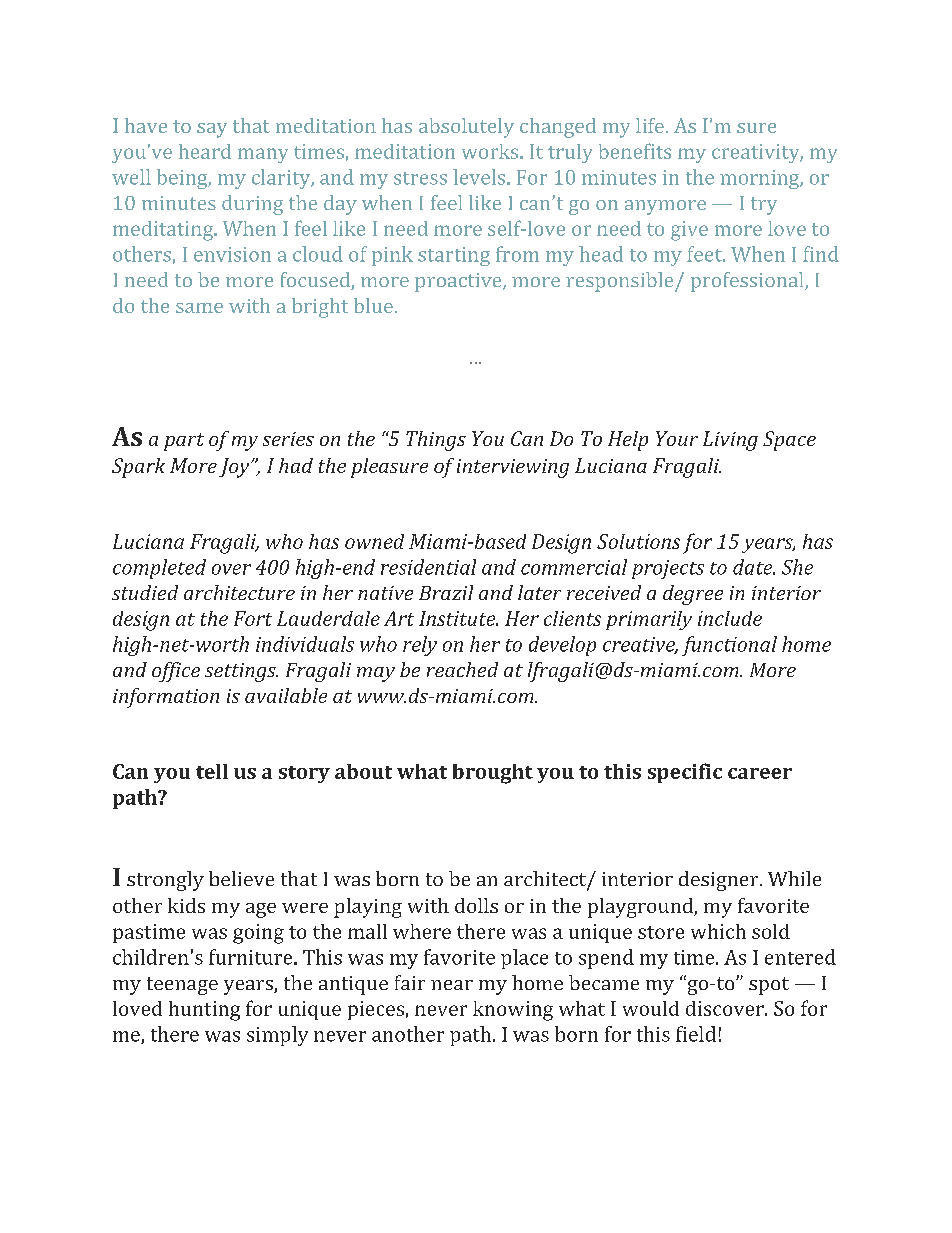 Image resolution: width=952 pixels, height=1233 pixels. I want to click on information, so click(166, 698).
